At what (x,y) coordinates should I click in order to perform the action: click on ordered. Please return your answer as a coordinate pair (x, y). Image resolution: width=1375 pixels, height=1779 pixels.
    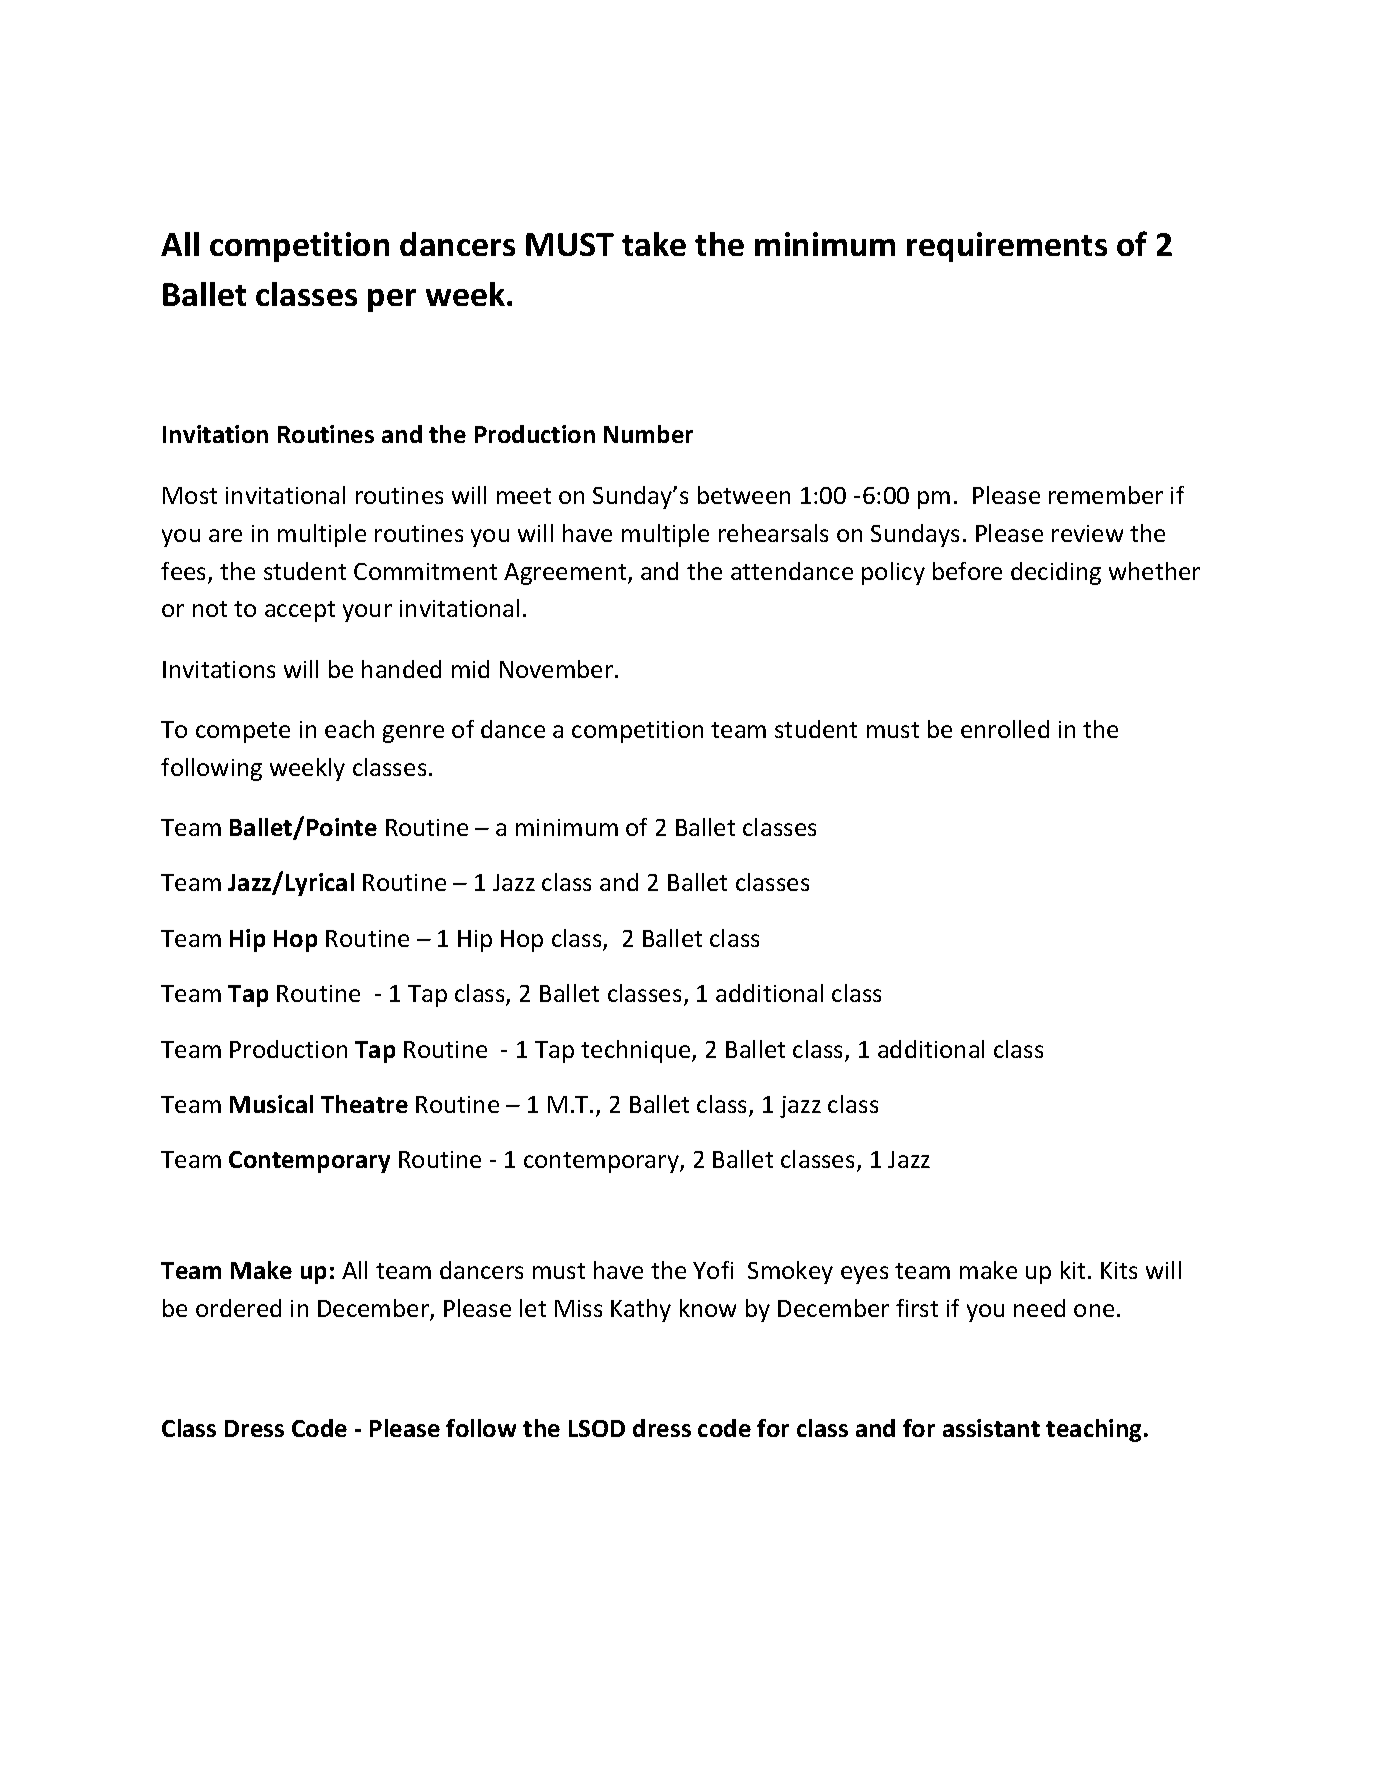
    Looking at the image, I should click on (238, 1308).
